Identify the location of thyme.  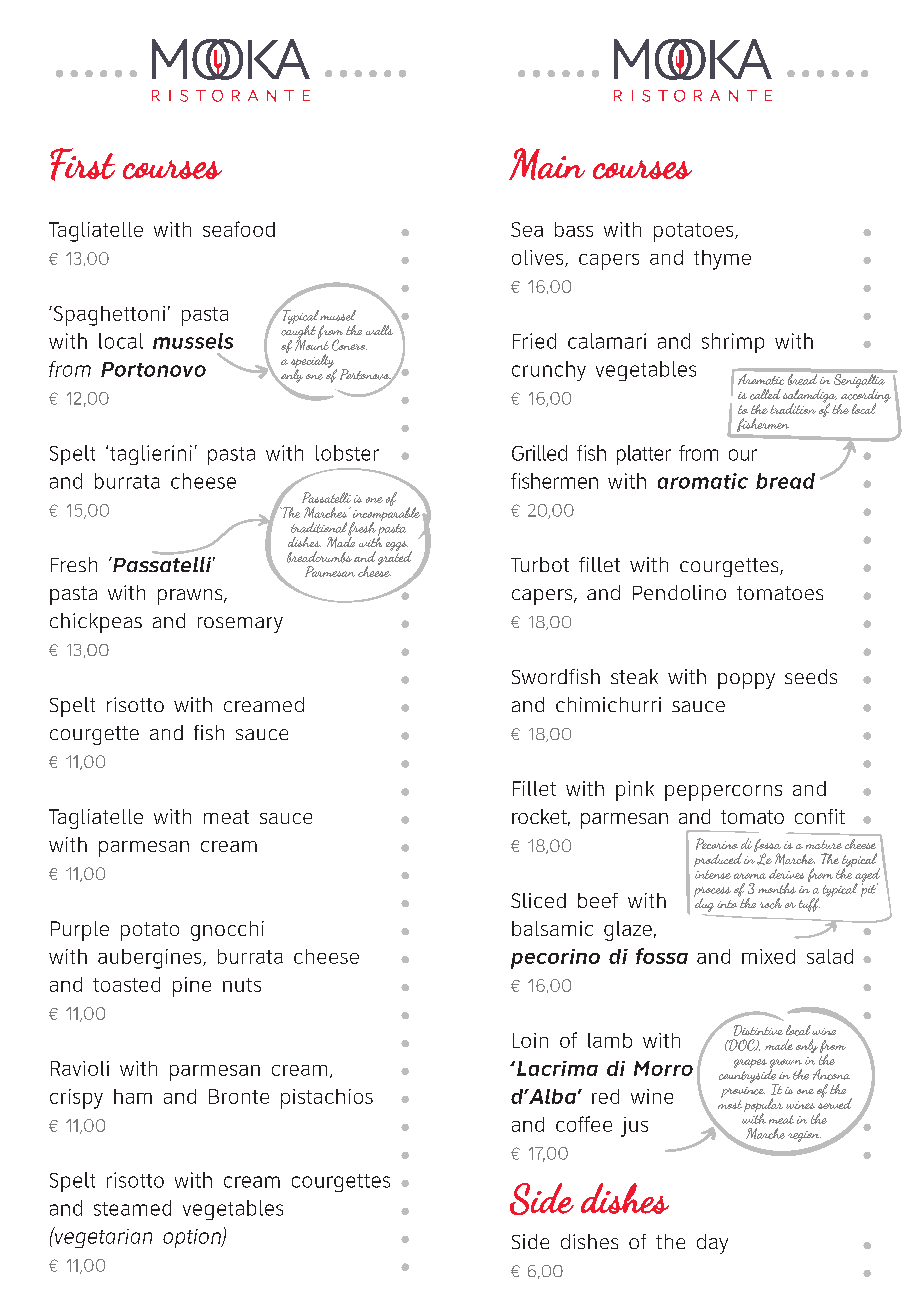
(722, 260).
